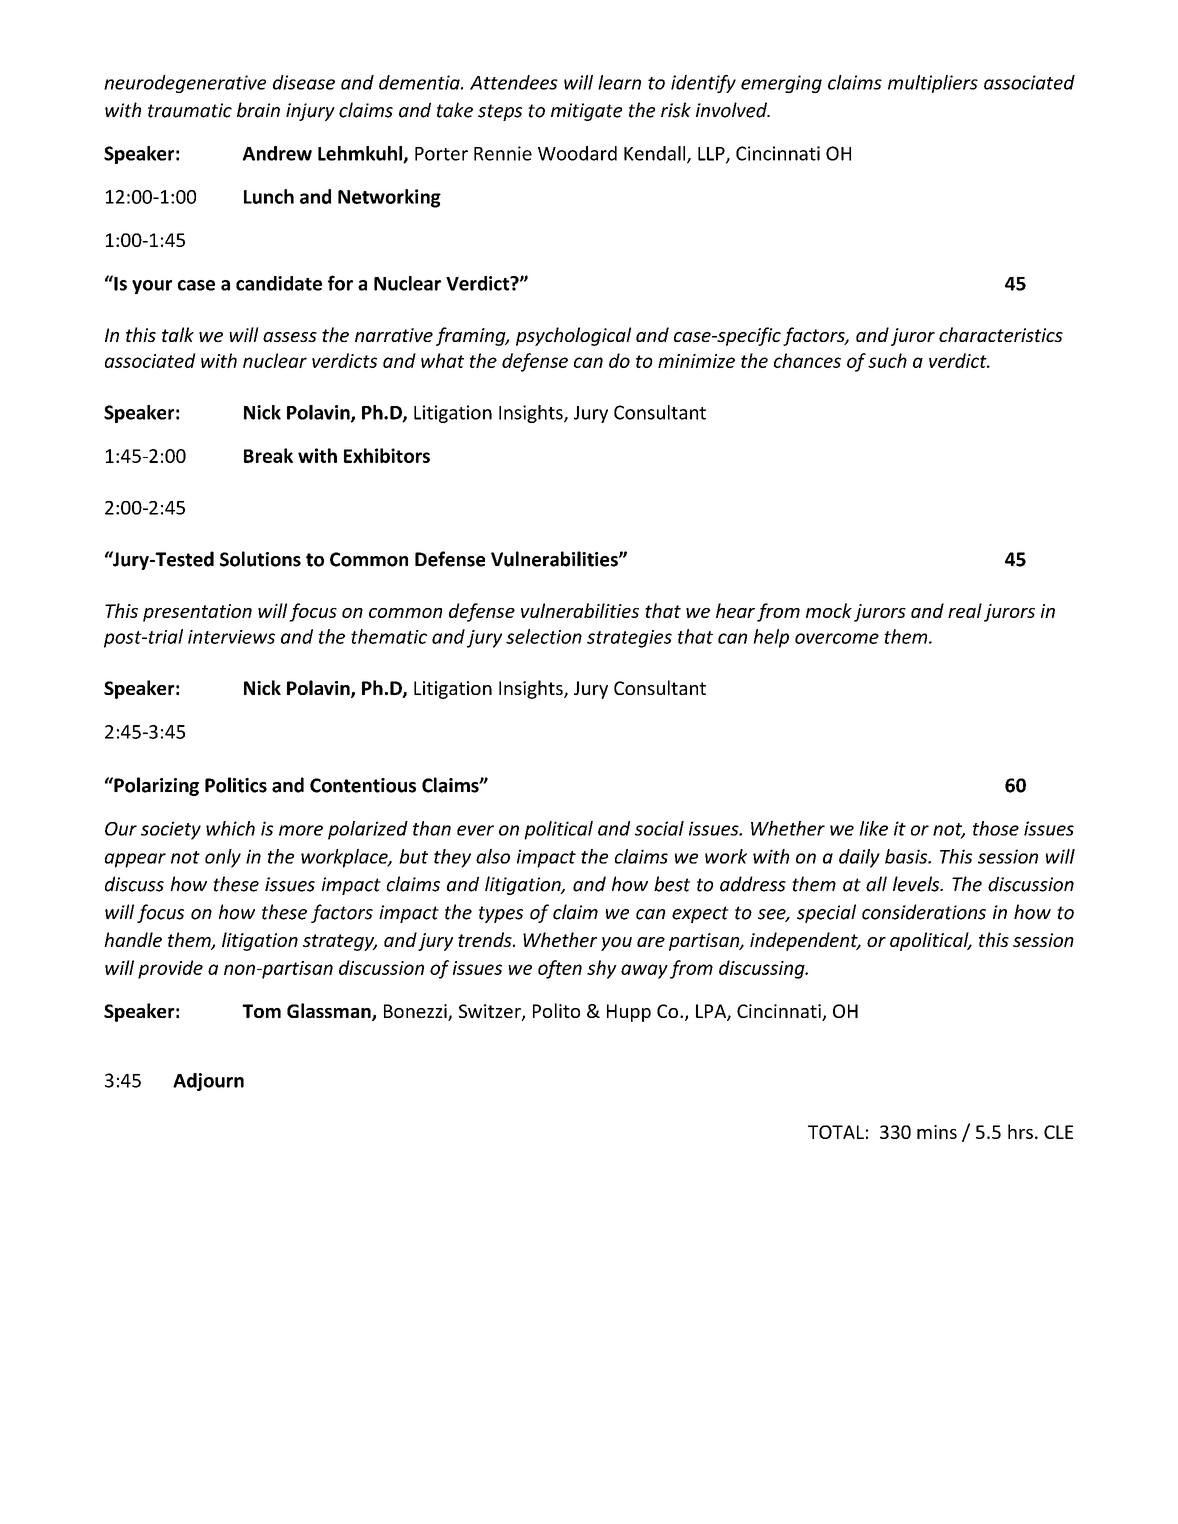 This page has height=1524, width=1178. I want to click on psychological, so click(573, 336).
